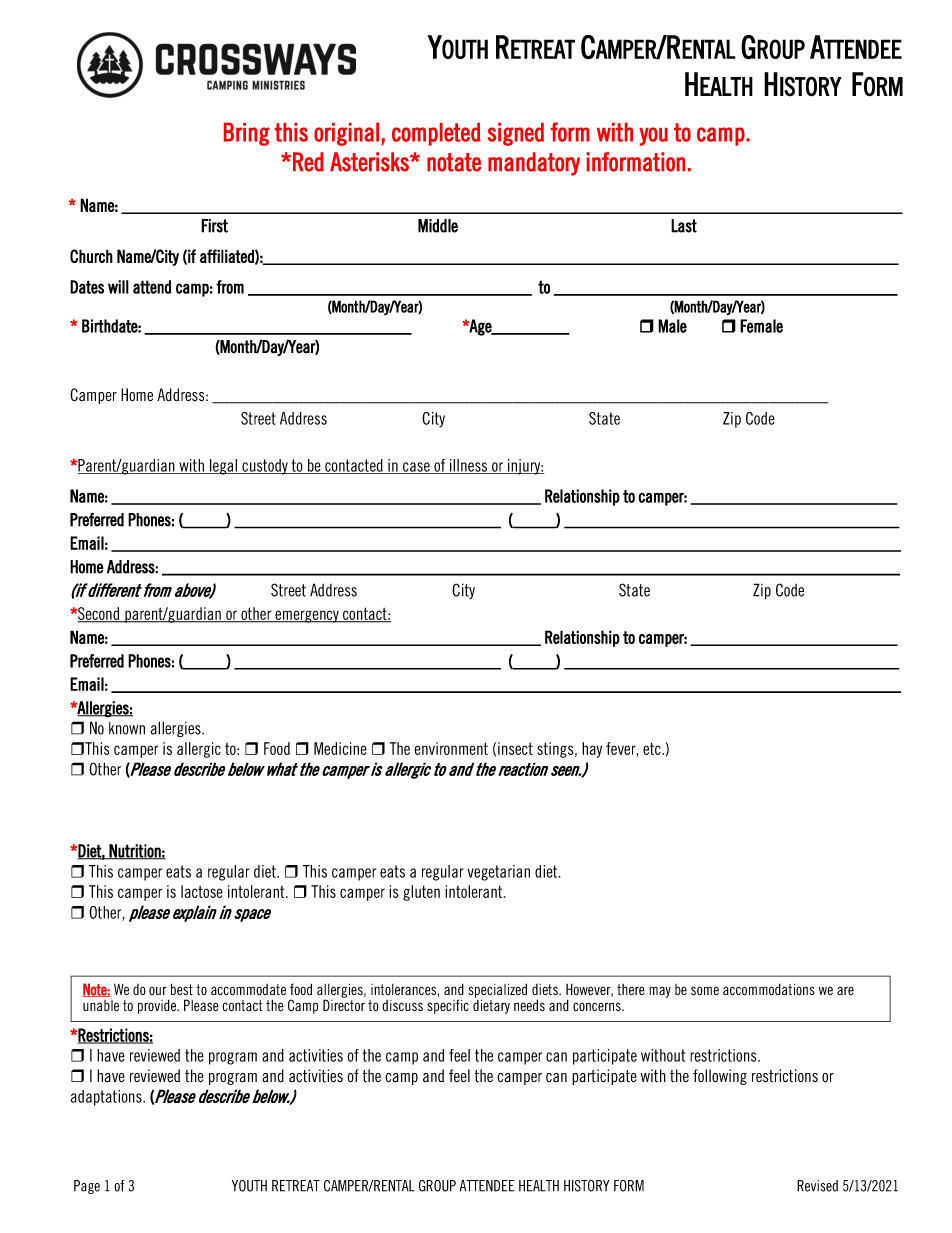  What do you see at coordinates (653, 748) in the screenshot?
I see `etc` at bounding box center [653, 748].
